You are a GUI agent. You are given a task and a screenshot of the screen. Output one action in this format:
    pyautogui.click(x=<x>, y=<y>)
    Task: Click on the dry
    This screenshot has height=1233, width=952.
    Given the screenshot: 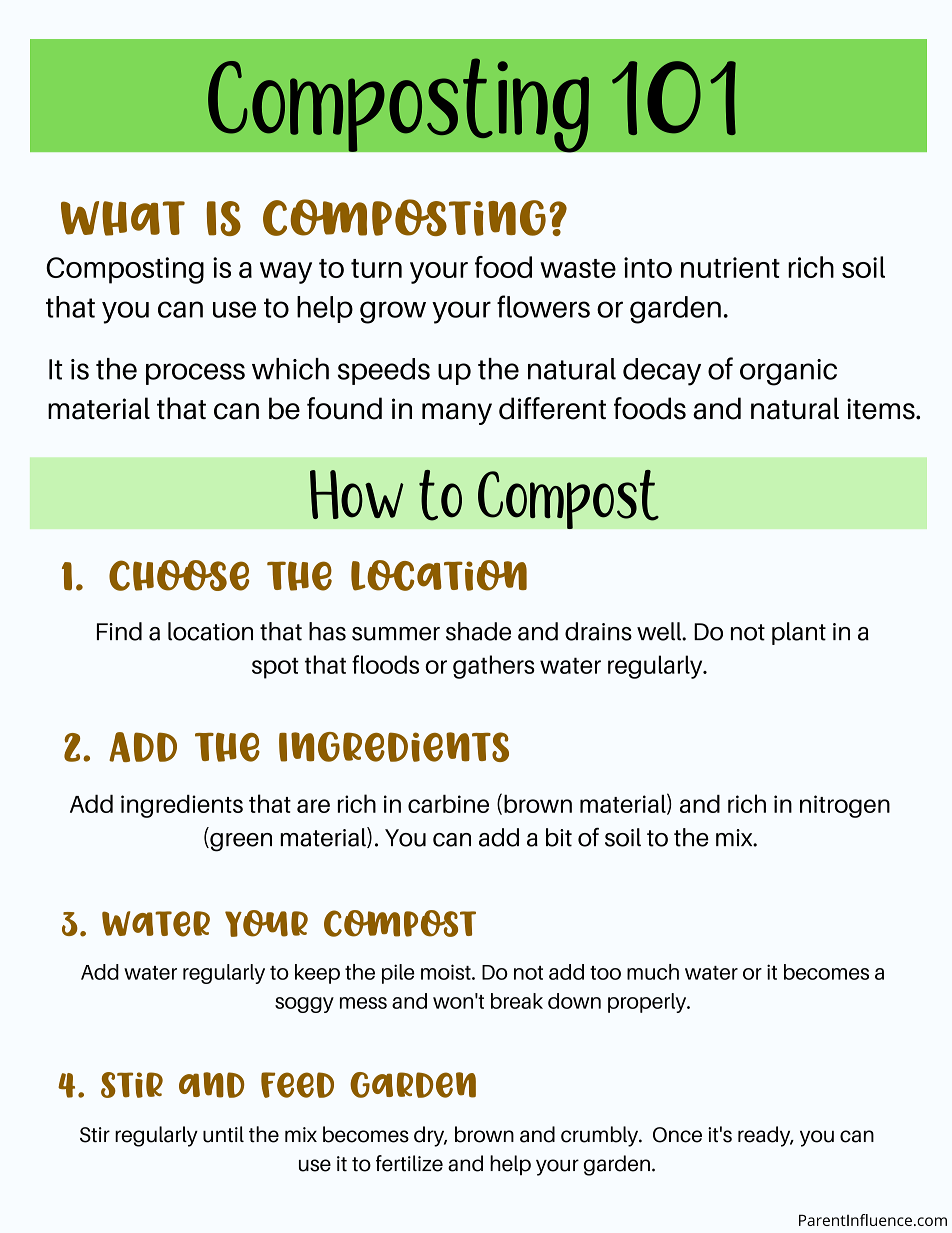 What is the action you would take?
    pyautogui.click(x=430, y=1136)
